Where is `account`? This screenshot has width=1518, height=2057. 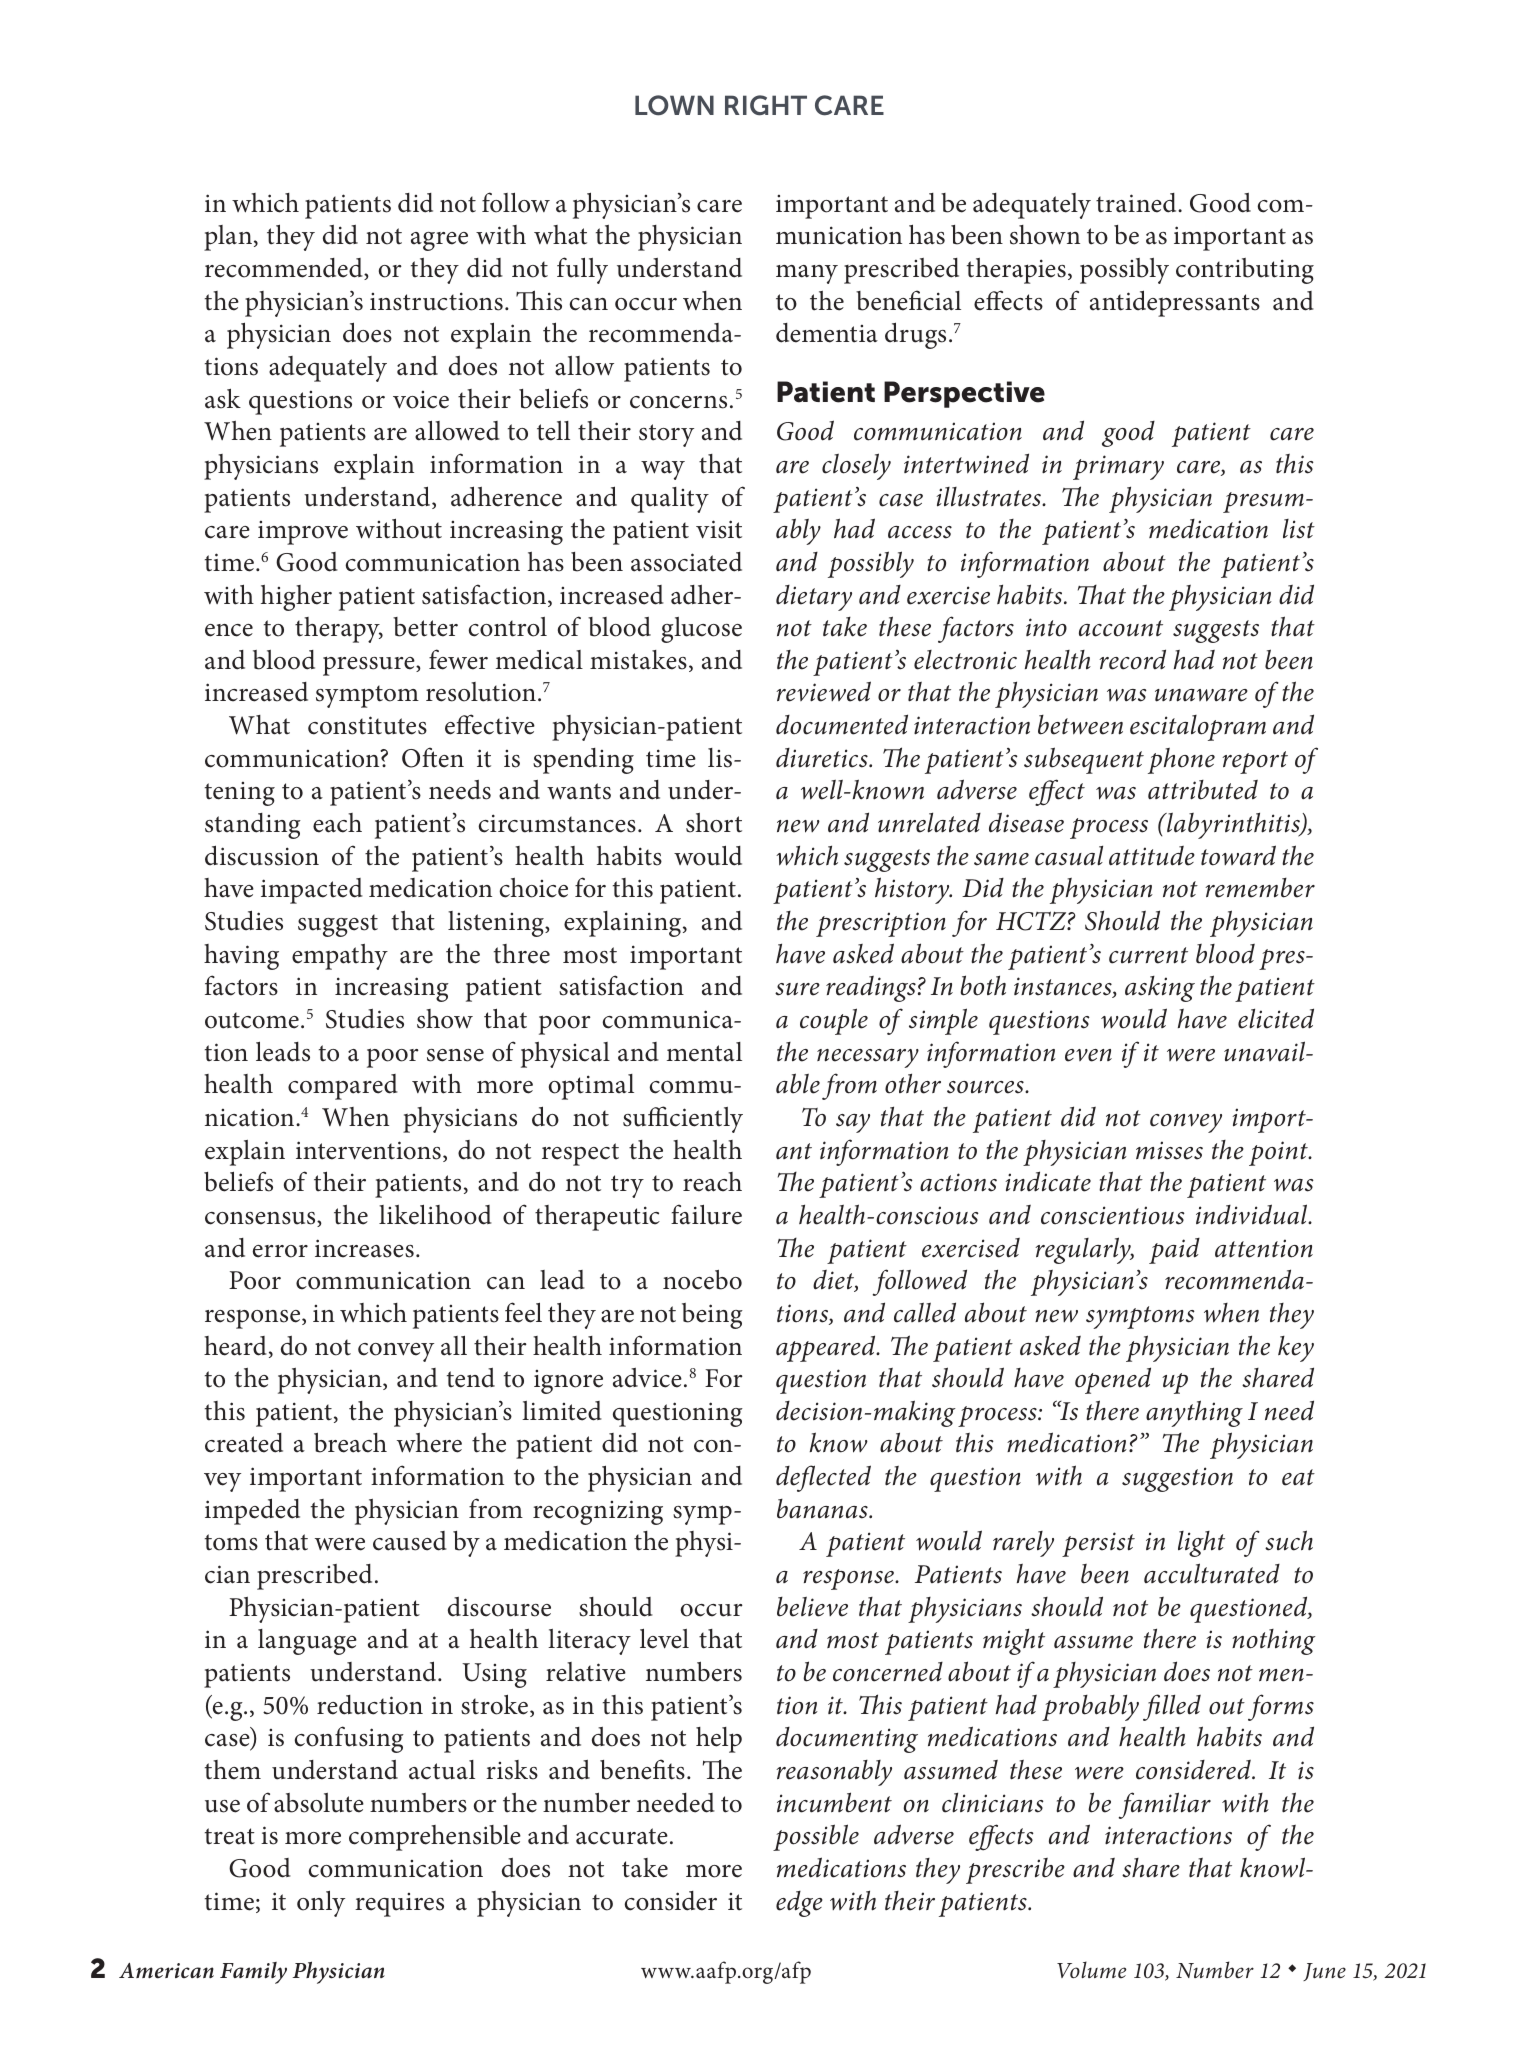 account is located at coordinates (1121, 628).
